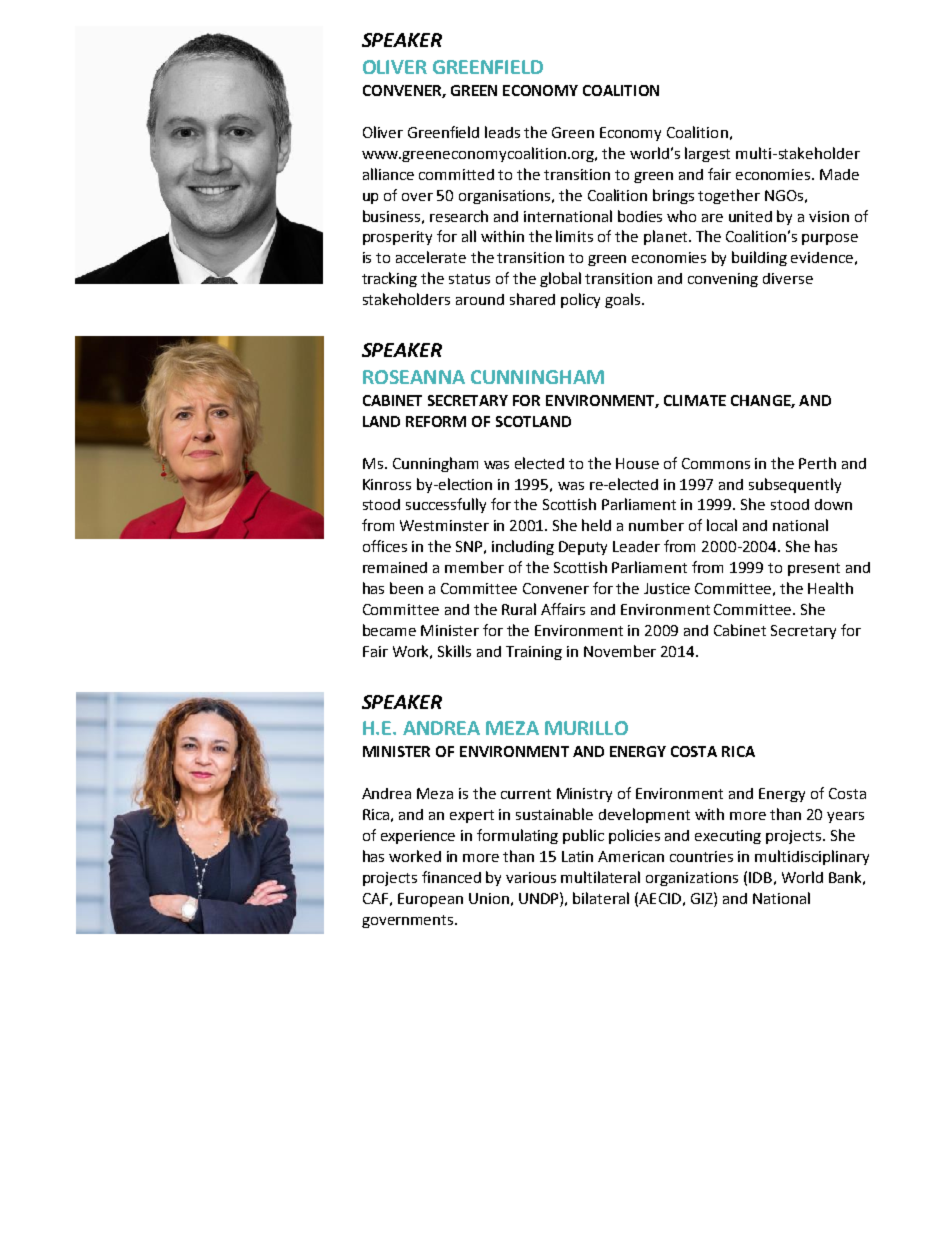 This image has height=1233, width=952. Describe the element at coordinates (454, 651) in the image. I see `Skills` at that location.
